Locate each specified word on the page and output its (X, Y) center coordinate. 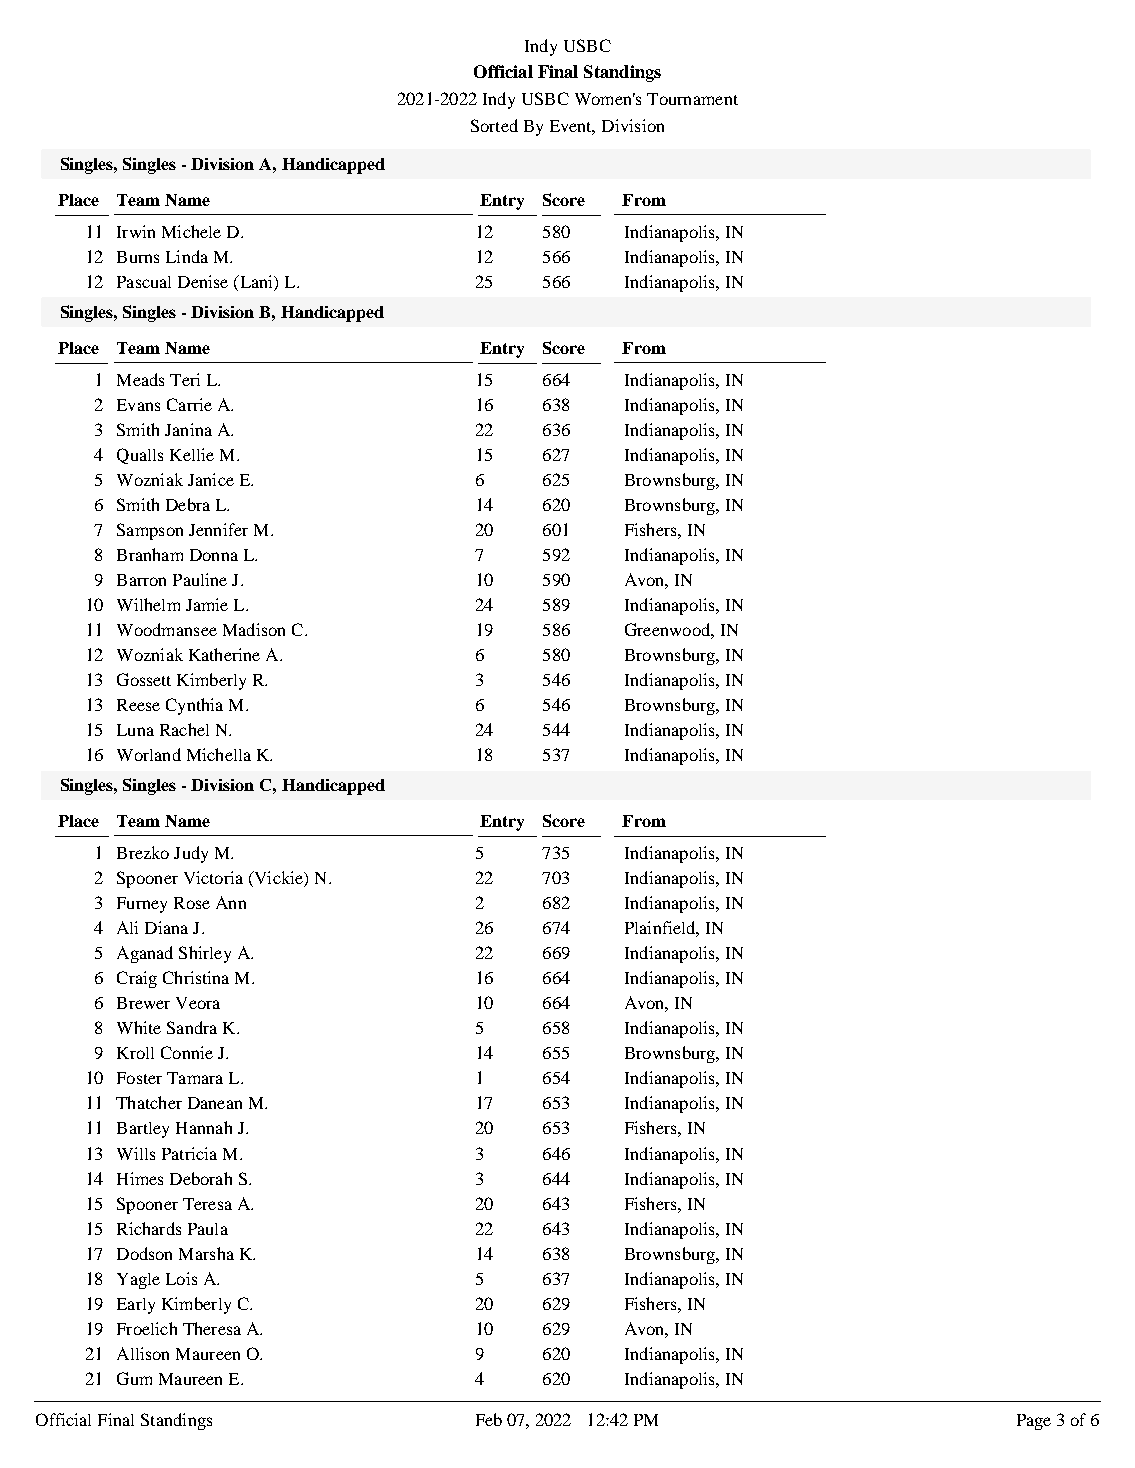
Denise (203, 281)
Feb (489, 1419)
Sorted (494, 125)
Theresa (212, 1328)
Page (1034, 1422)
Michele (191, 231)
